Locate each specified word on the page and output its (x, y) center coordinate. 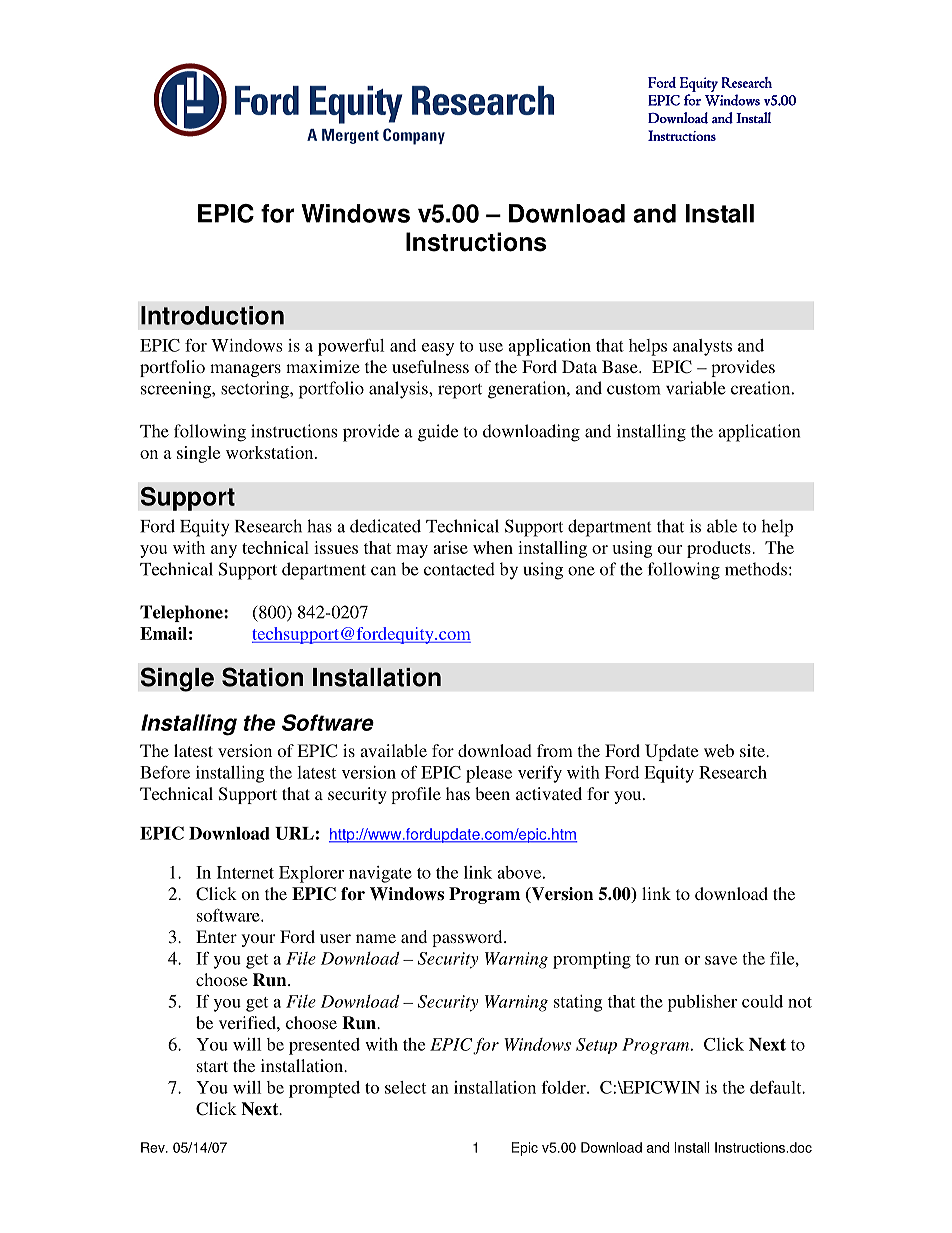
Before (165, 772)
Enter (216, 936)
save (721, 960)
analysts (702, 347)
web (719, 750)
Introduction (212, 315)
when (493, 547)
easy (438, 349)
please (489, 774)
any (224, 551)
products (720, 549)
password (468, 938)
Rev (154, 1147)
